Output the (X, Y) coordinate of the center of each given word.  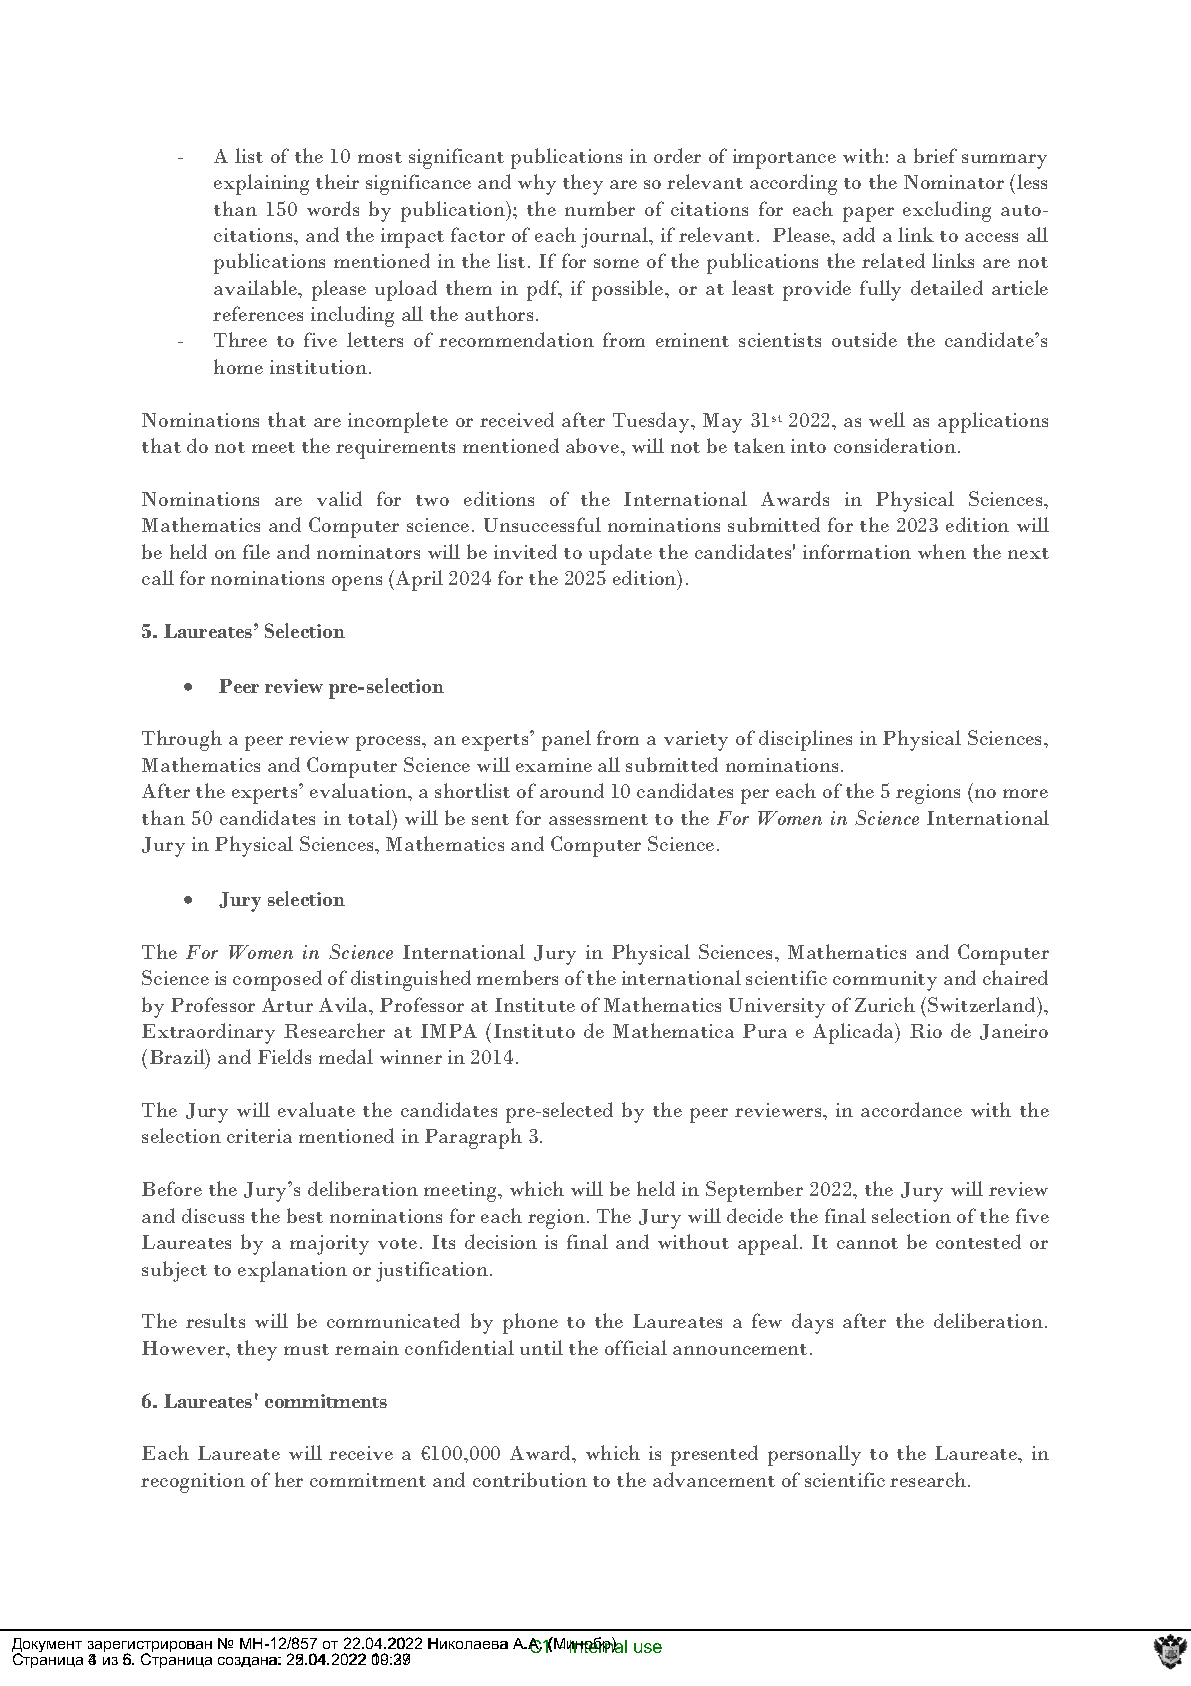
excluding (947, 211)
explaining (261, 184)
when (942, 551)
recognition (193, 1483)
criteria (259, 1136)
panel (566, 740)
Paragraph (473, 1138)
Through (182, 740)
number (600, 208)
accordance (911, 1109)
